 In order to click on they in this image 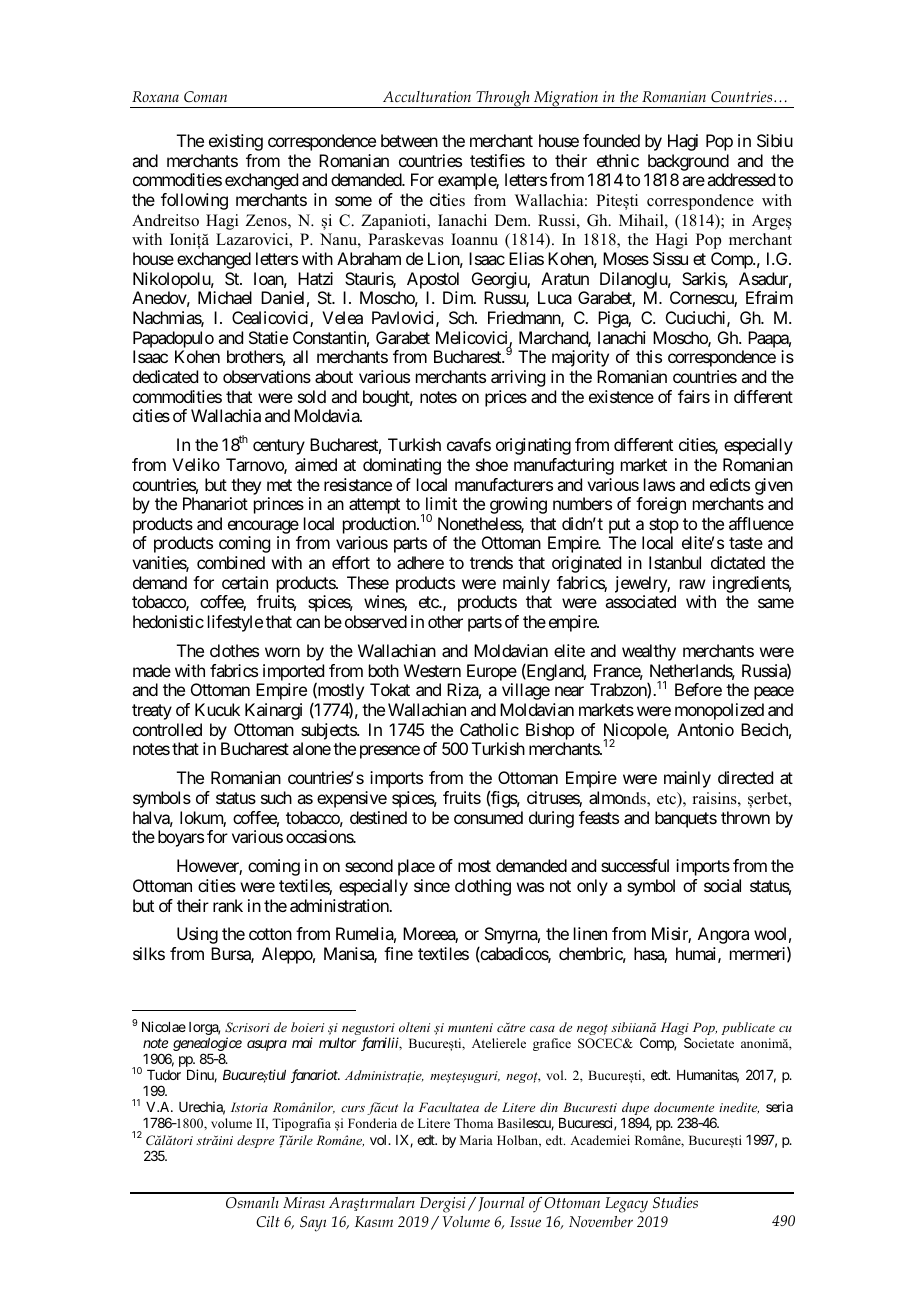, I will do `click(246, 486)`.
